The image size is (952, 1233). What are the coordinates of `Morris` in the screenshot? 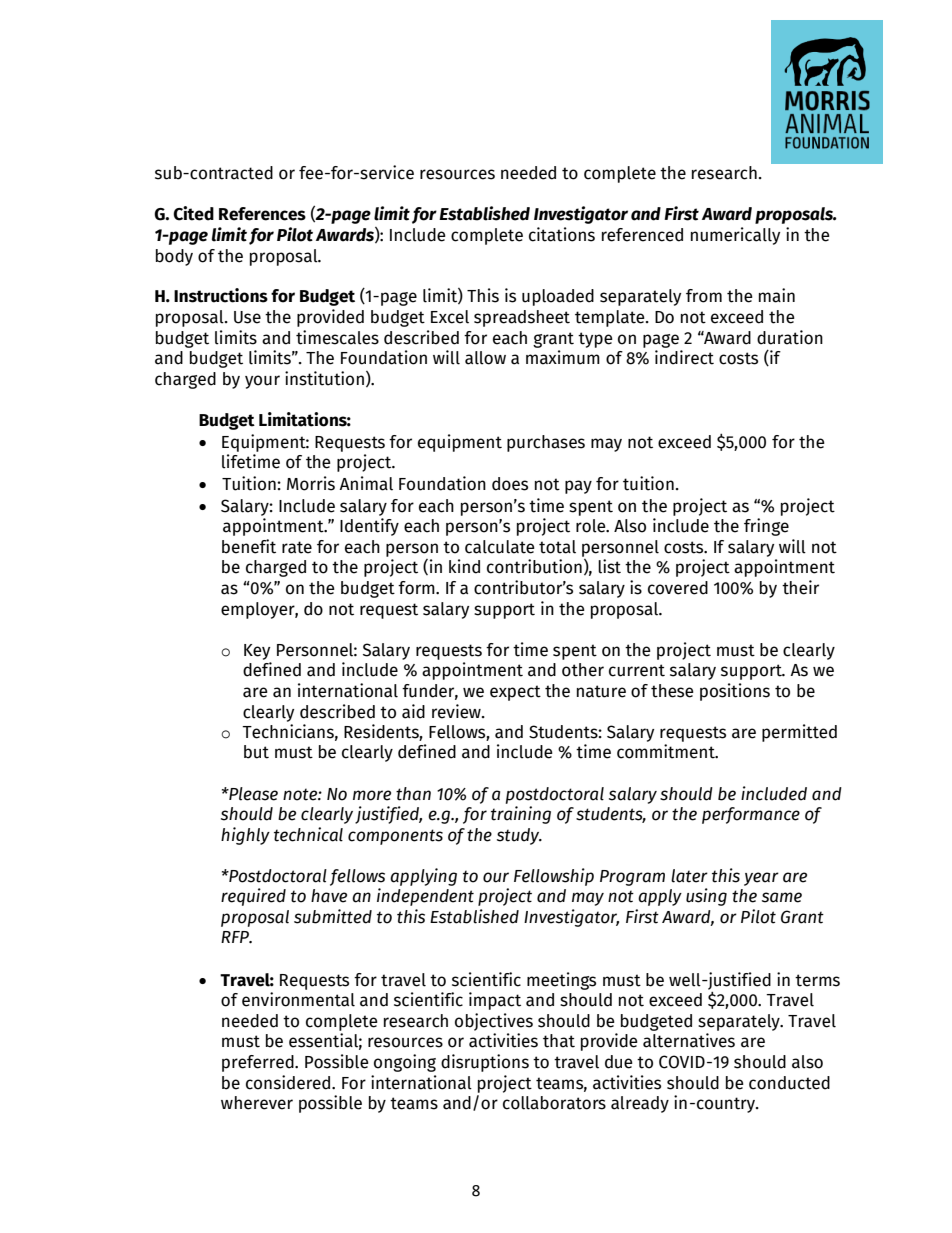 It's located at (311, 483).
